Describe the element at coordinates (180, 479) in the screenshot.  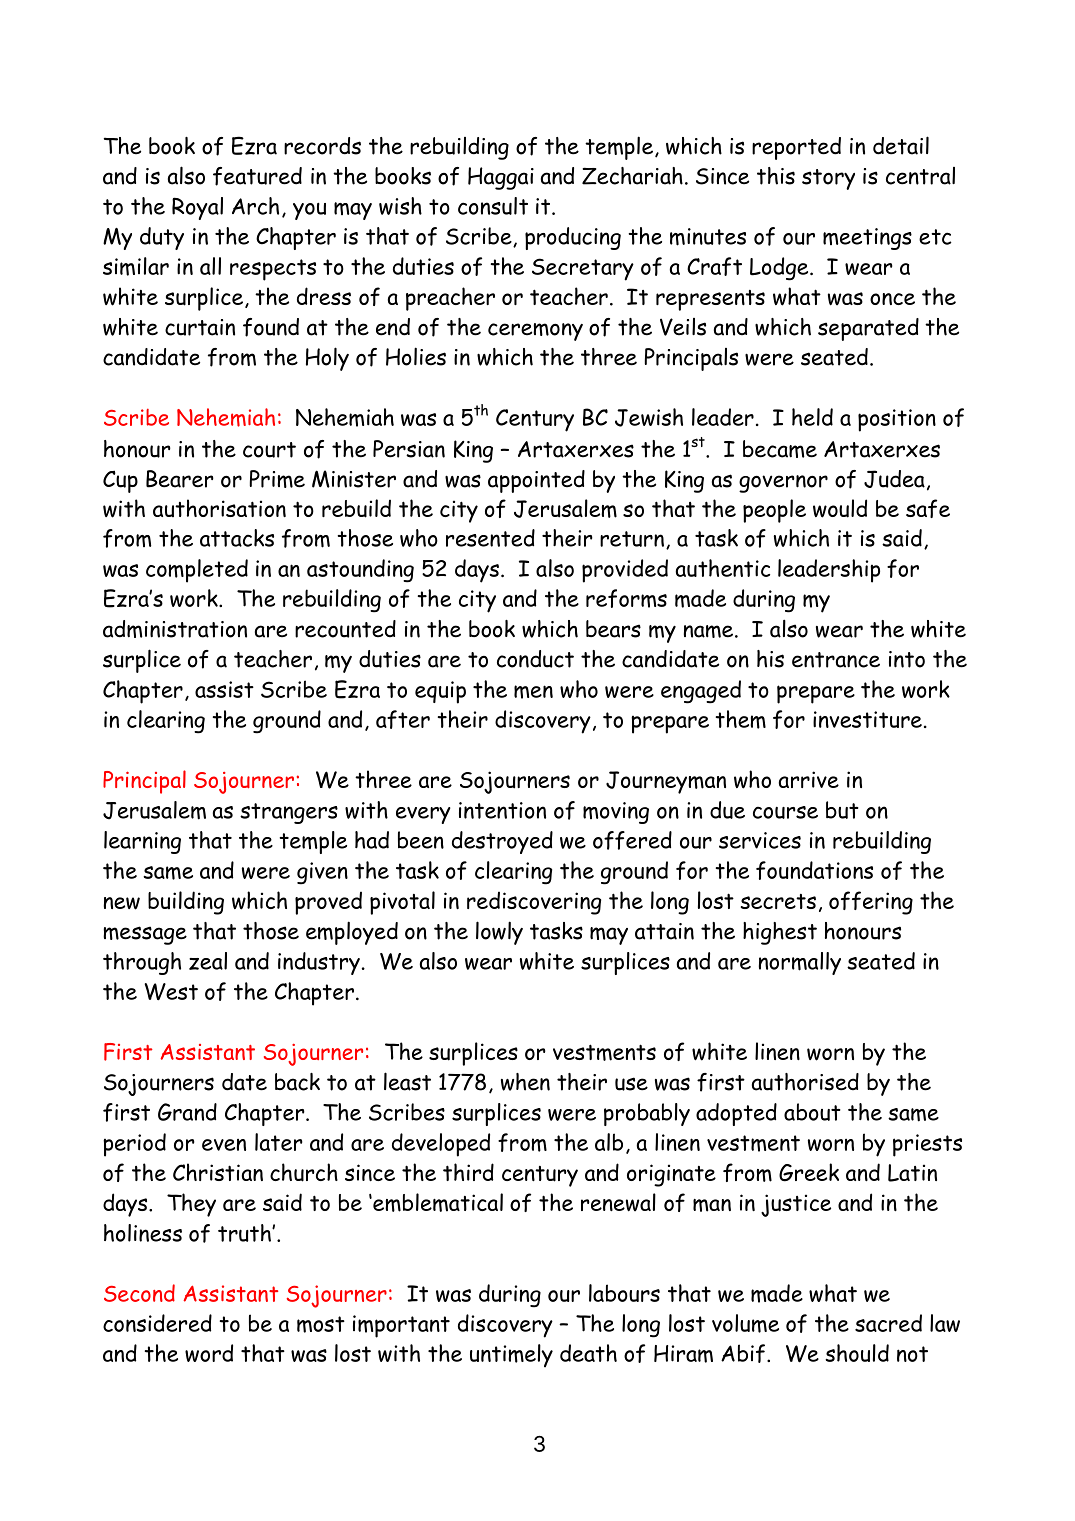
I see `Bearer` at that location.
